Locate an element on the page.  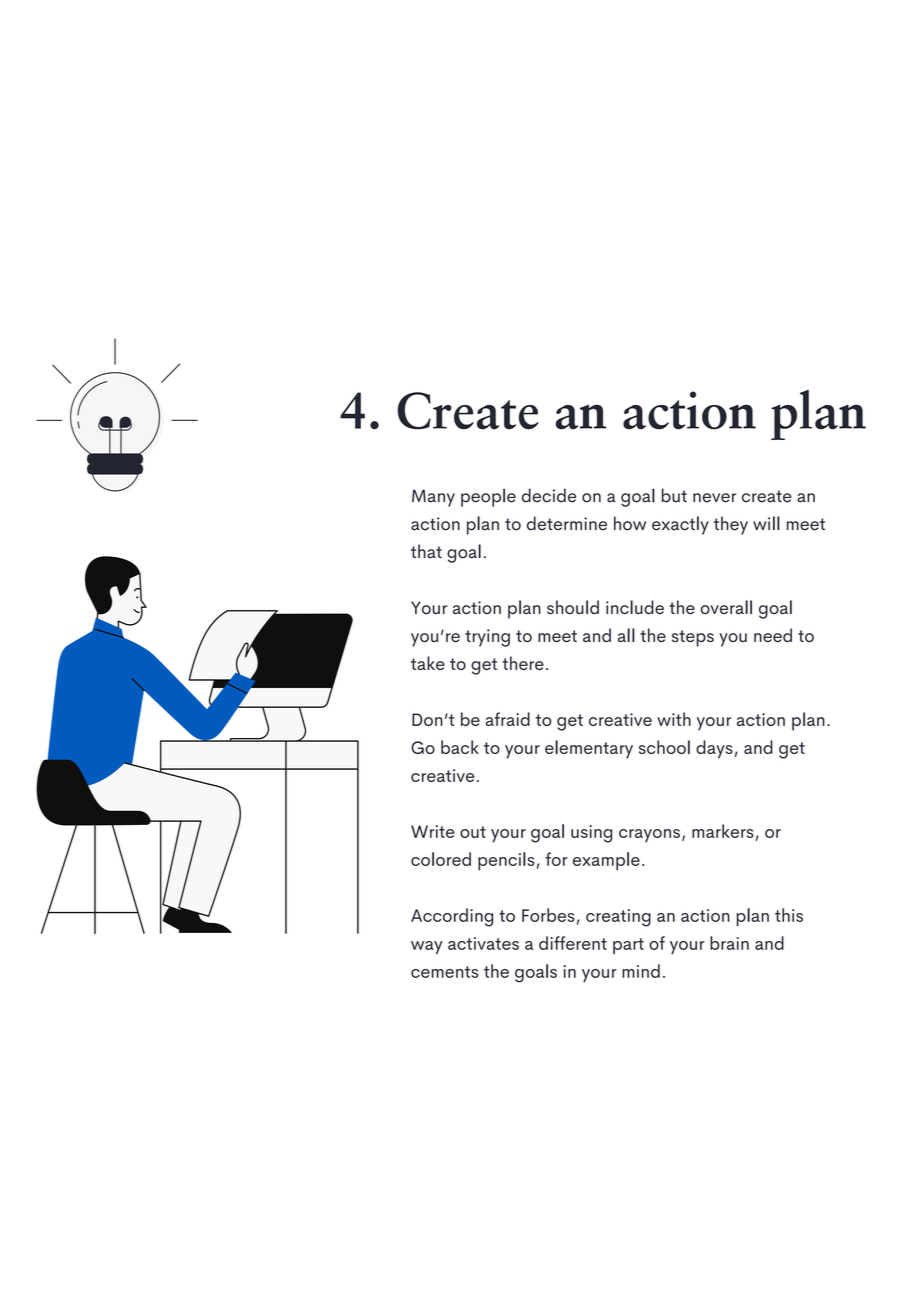
elementary is located at coordinates (589, 749).
